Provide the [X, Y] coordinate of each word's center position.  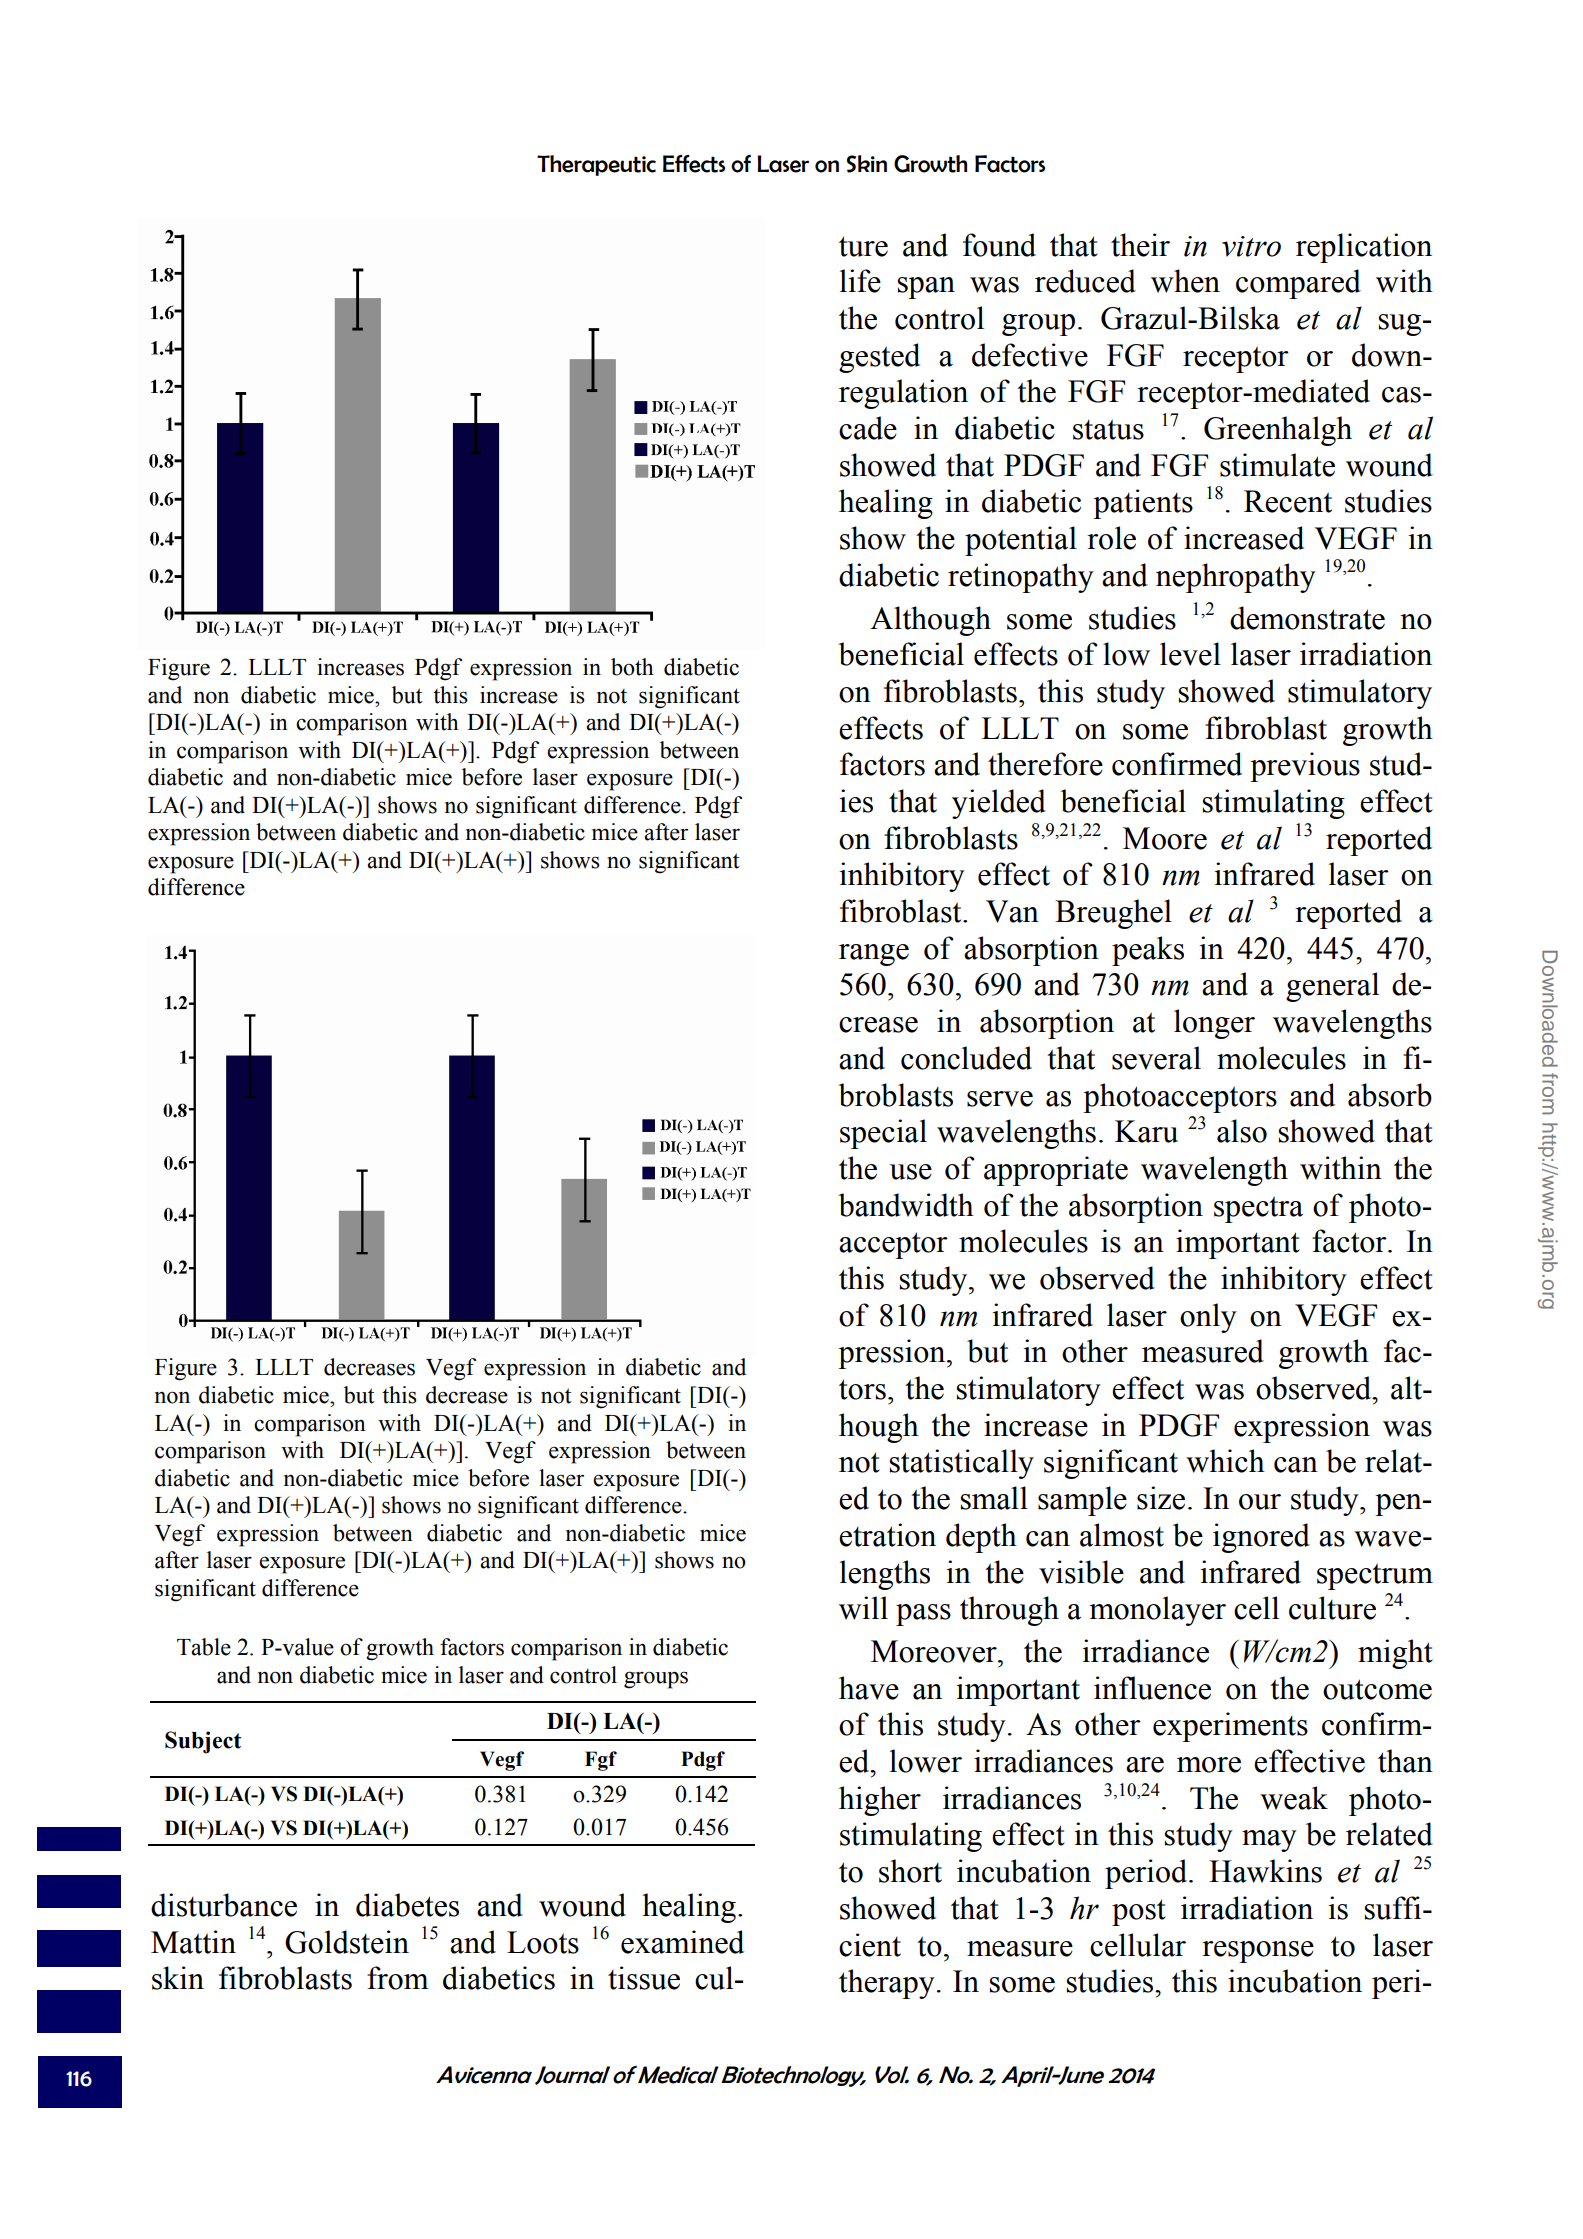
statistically [962, 1464]
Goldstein [347, 1942]
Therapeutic [596, 165]
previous [1305, 767]
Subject [203, 1742]
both [632, 667]
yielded [999, 804]
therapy [887, 1984]
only [1208, 1318]
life [860, 281]
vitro [1251, 246]
